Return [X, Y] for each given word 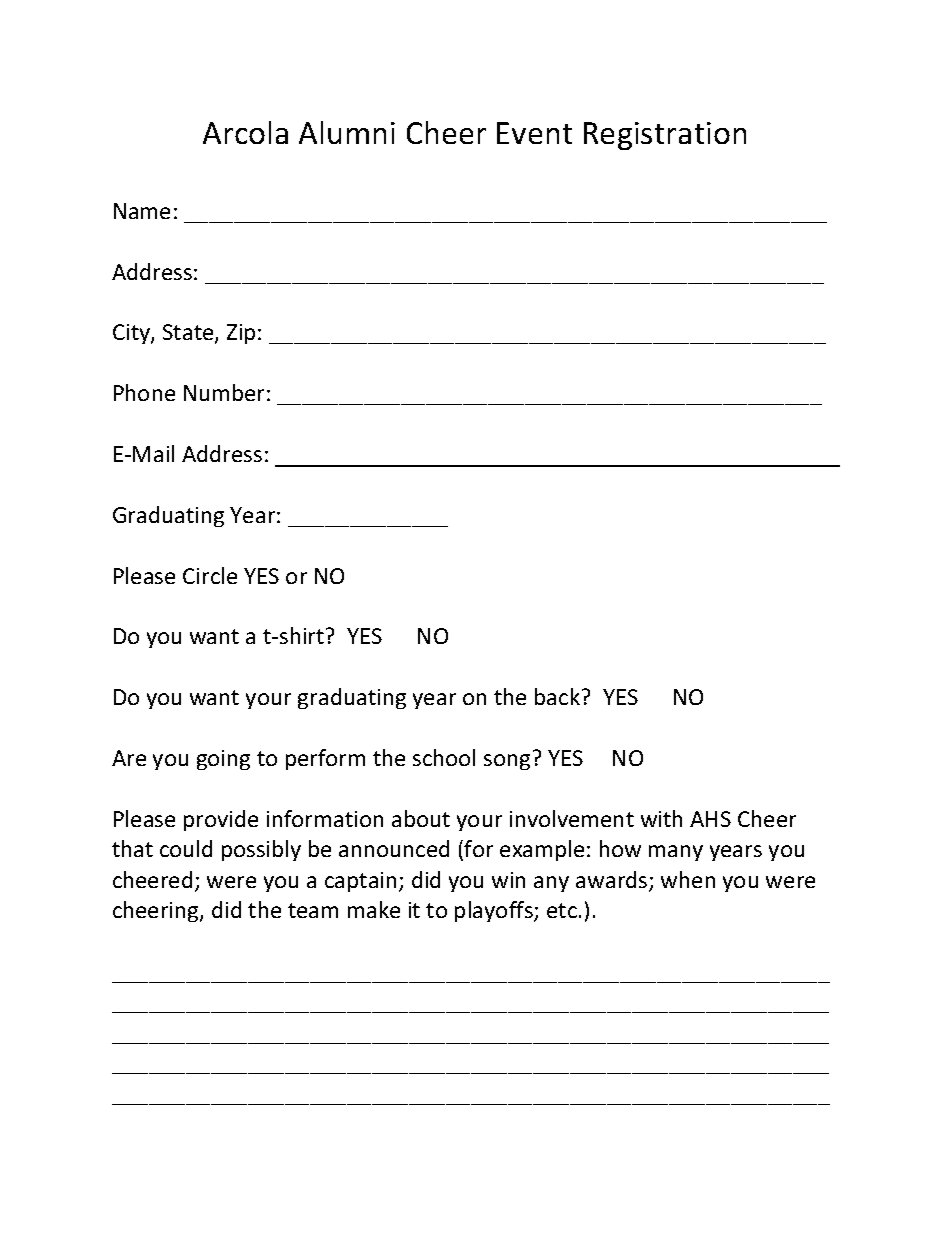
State [189, 334]
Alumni [347, 132]
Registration [665, 136]
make [374, 909]
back [557, 696]
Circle [210, 575]
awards [613, 881]
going [223, 760]
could [186, 848]
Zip [241, 334]
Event [534, 133]
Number [224, 392]
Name [142, 211]
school [444, 757]
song [507, 762]
